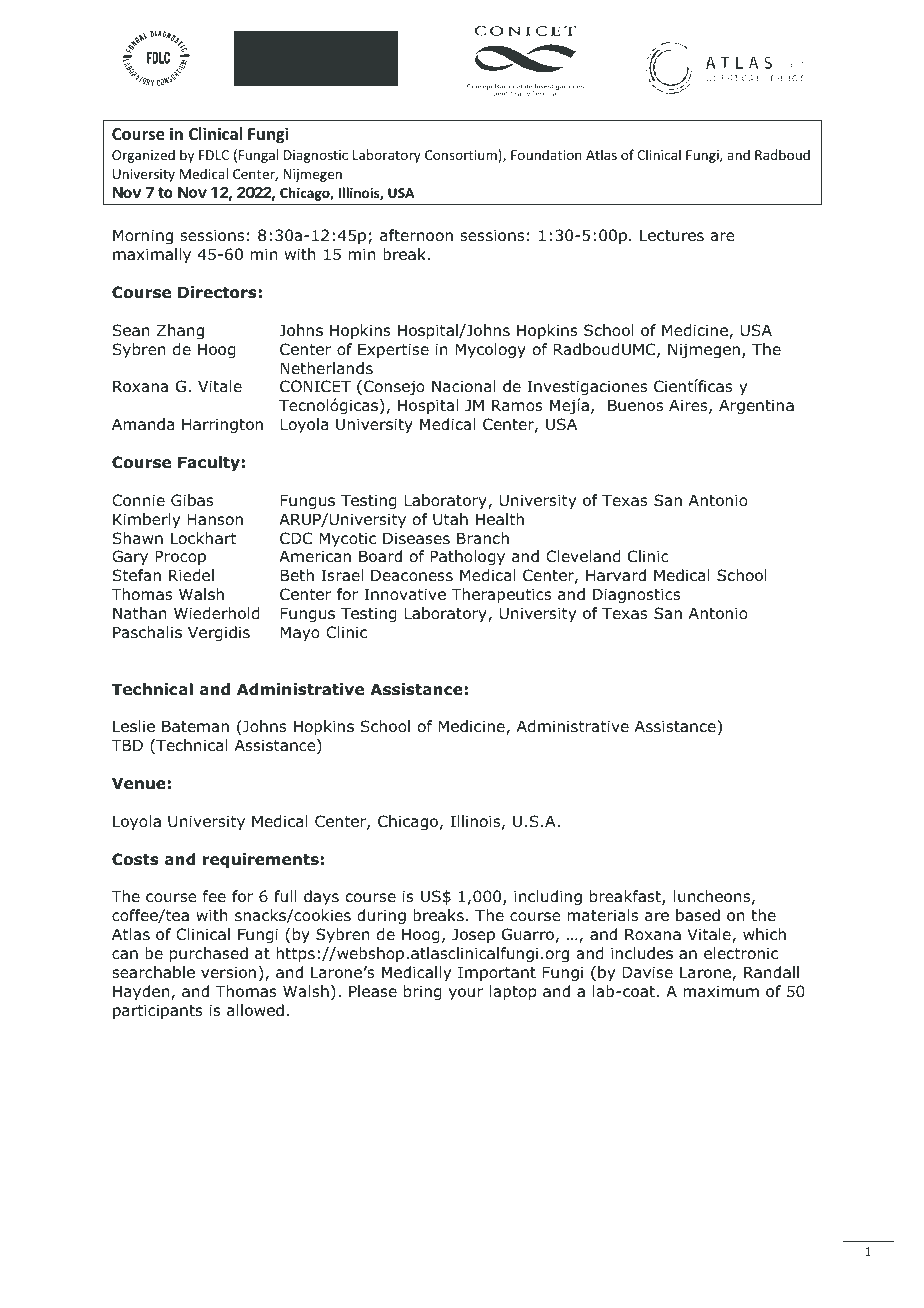 This screenshot has height=1308, width=924. I want to click on Fungal, so click(258, 156).
